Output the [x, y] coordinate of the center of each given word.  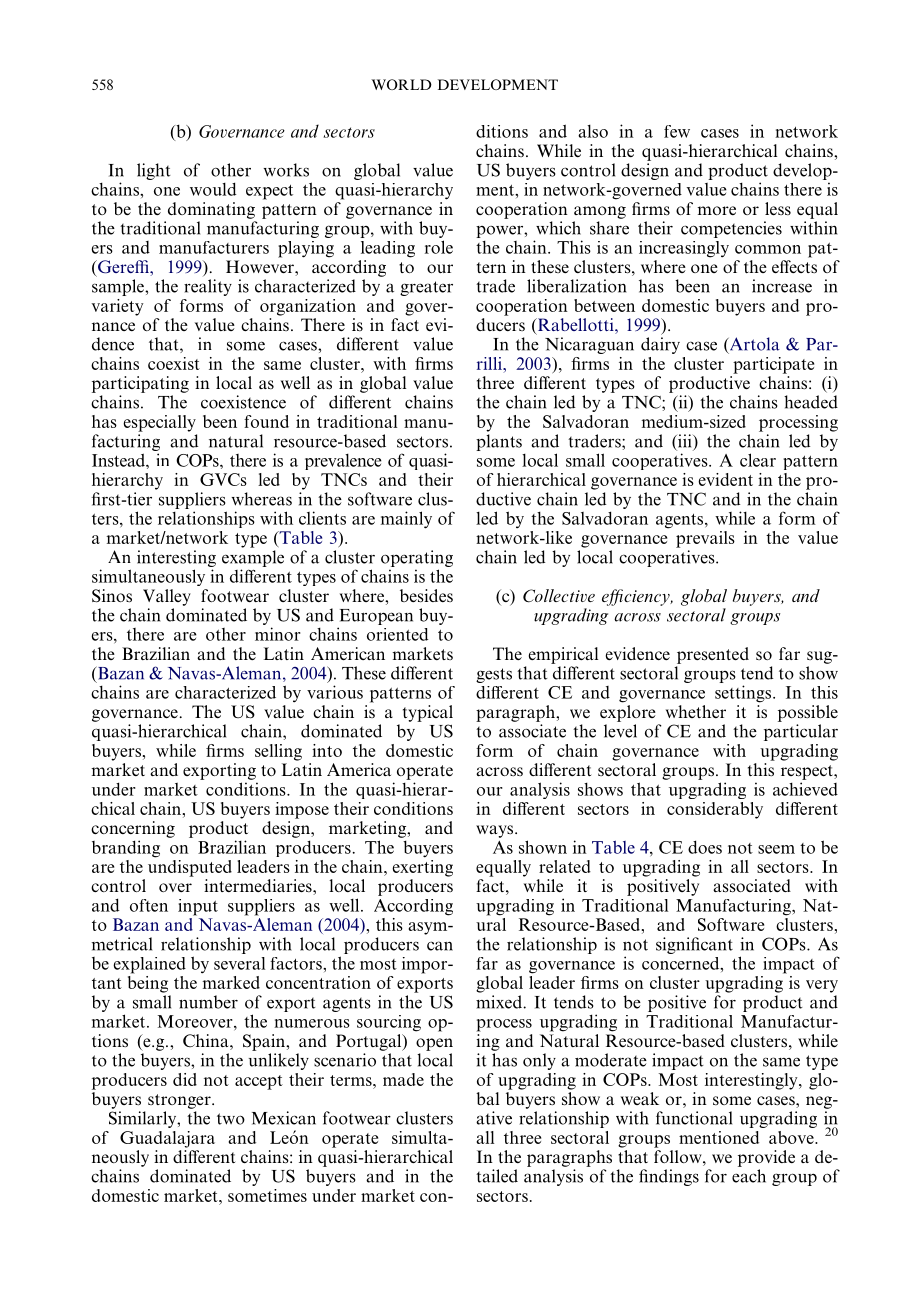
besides [426, 596]
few [677, 131]
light [154, 171]
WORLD [401, 84]
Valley [167, 597]
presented [713, 655]
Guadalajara [167, 1139]
